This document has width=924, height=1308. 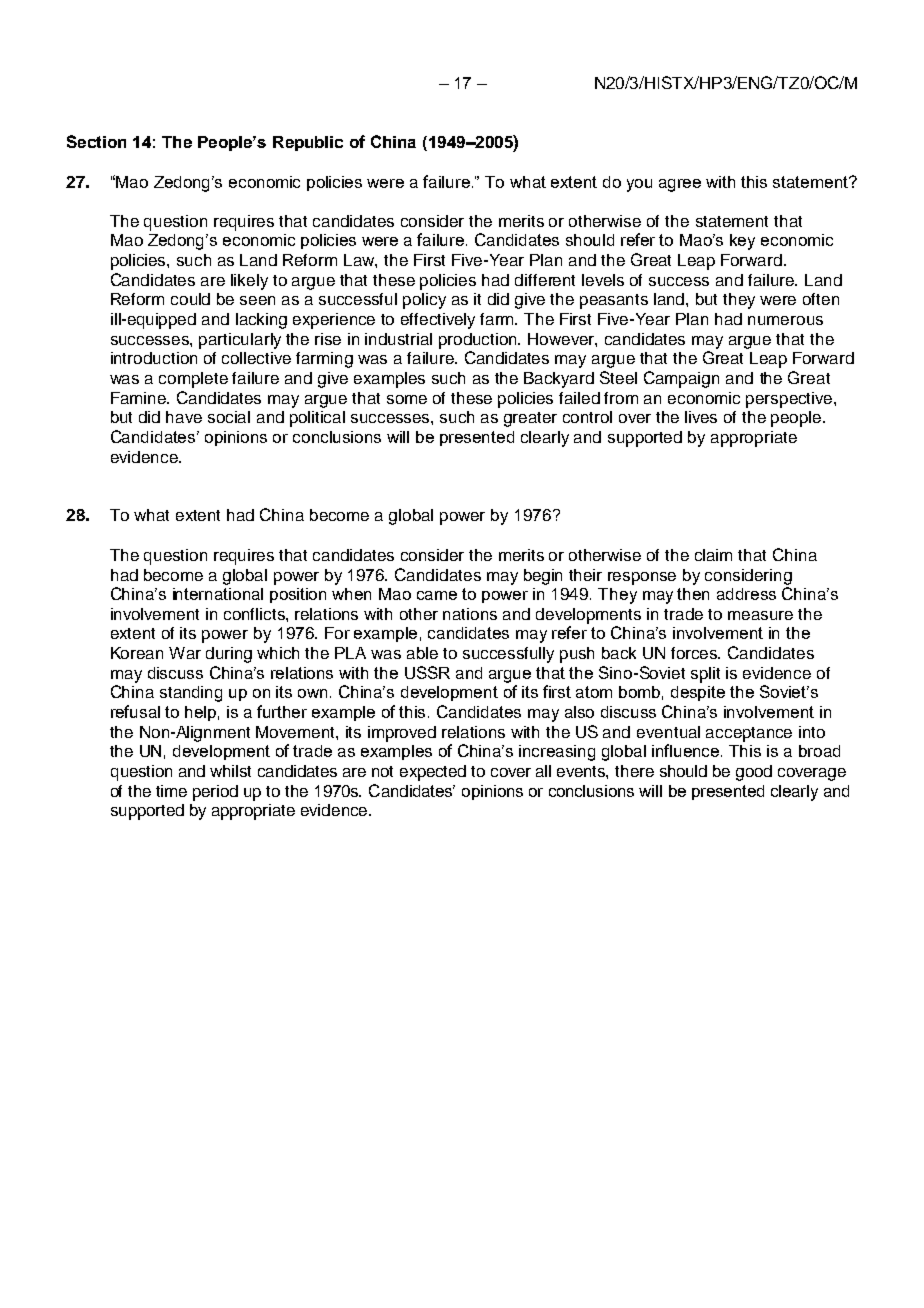 I want to click on Republic, so click(x=308, y=143).
